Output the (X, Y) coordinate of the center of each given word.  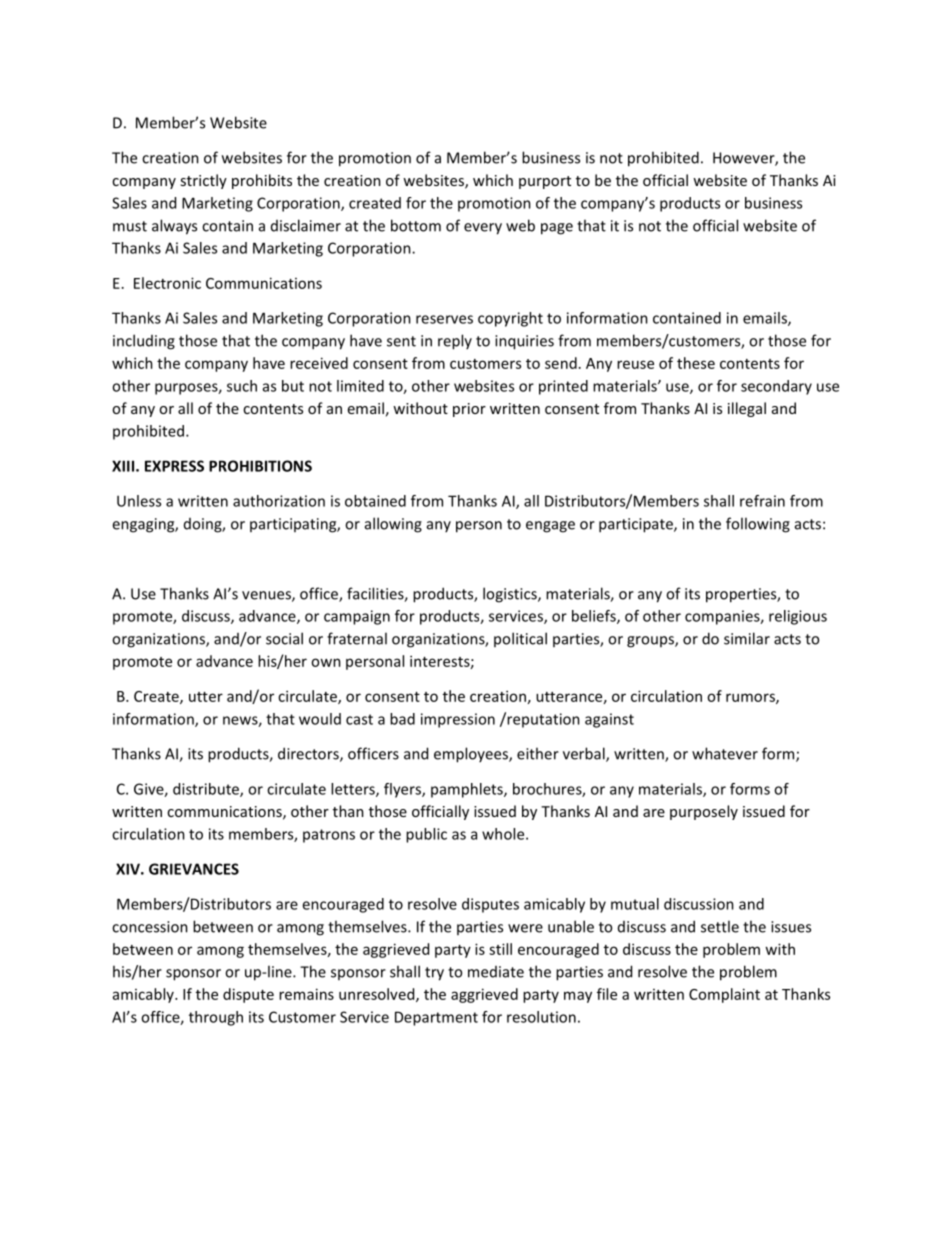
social (284, 638)
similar (747, 638)
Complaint (724, 995)
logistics (511, 595)
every (483, 229)
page (557, 229)
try (434, 974)
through (216, 1018)
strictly (203, 181)
